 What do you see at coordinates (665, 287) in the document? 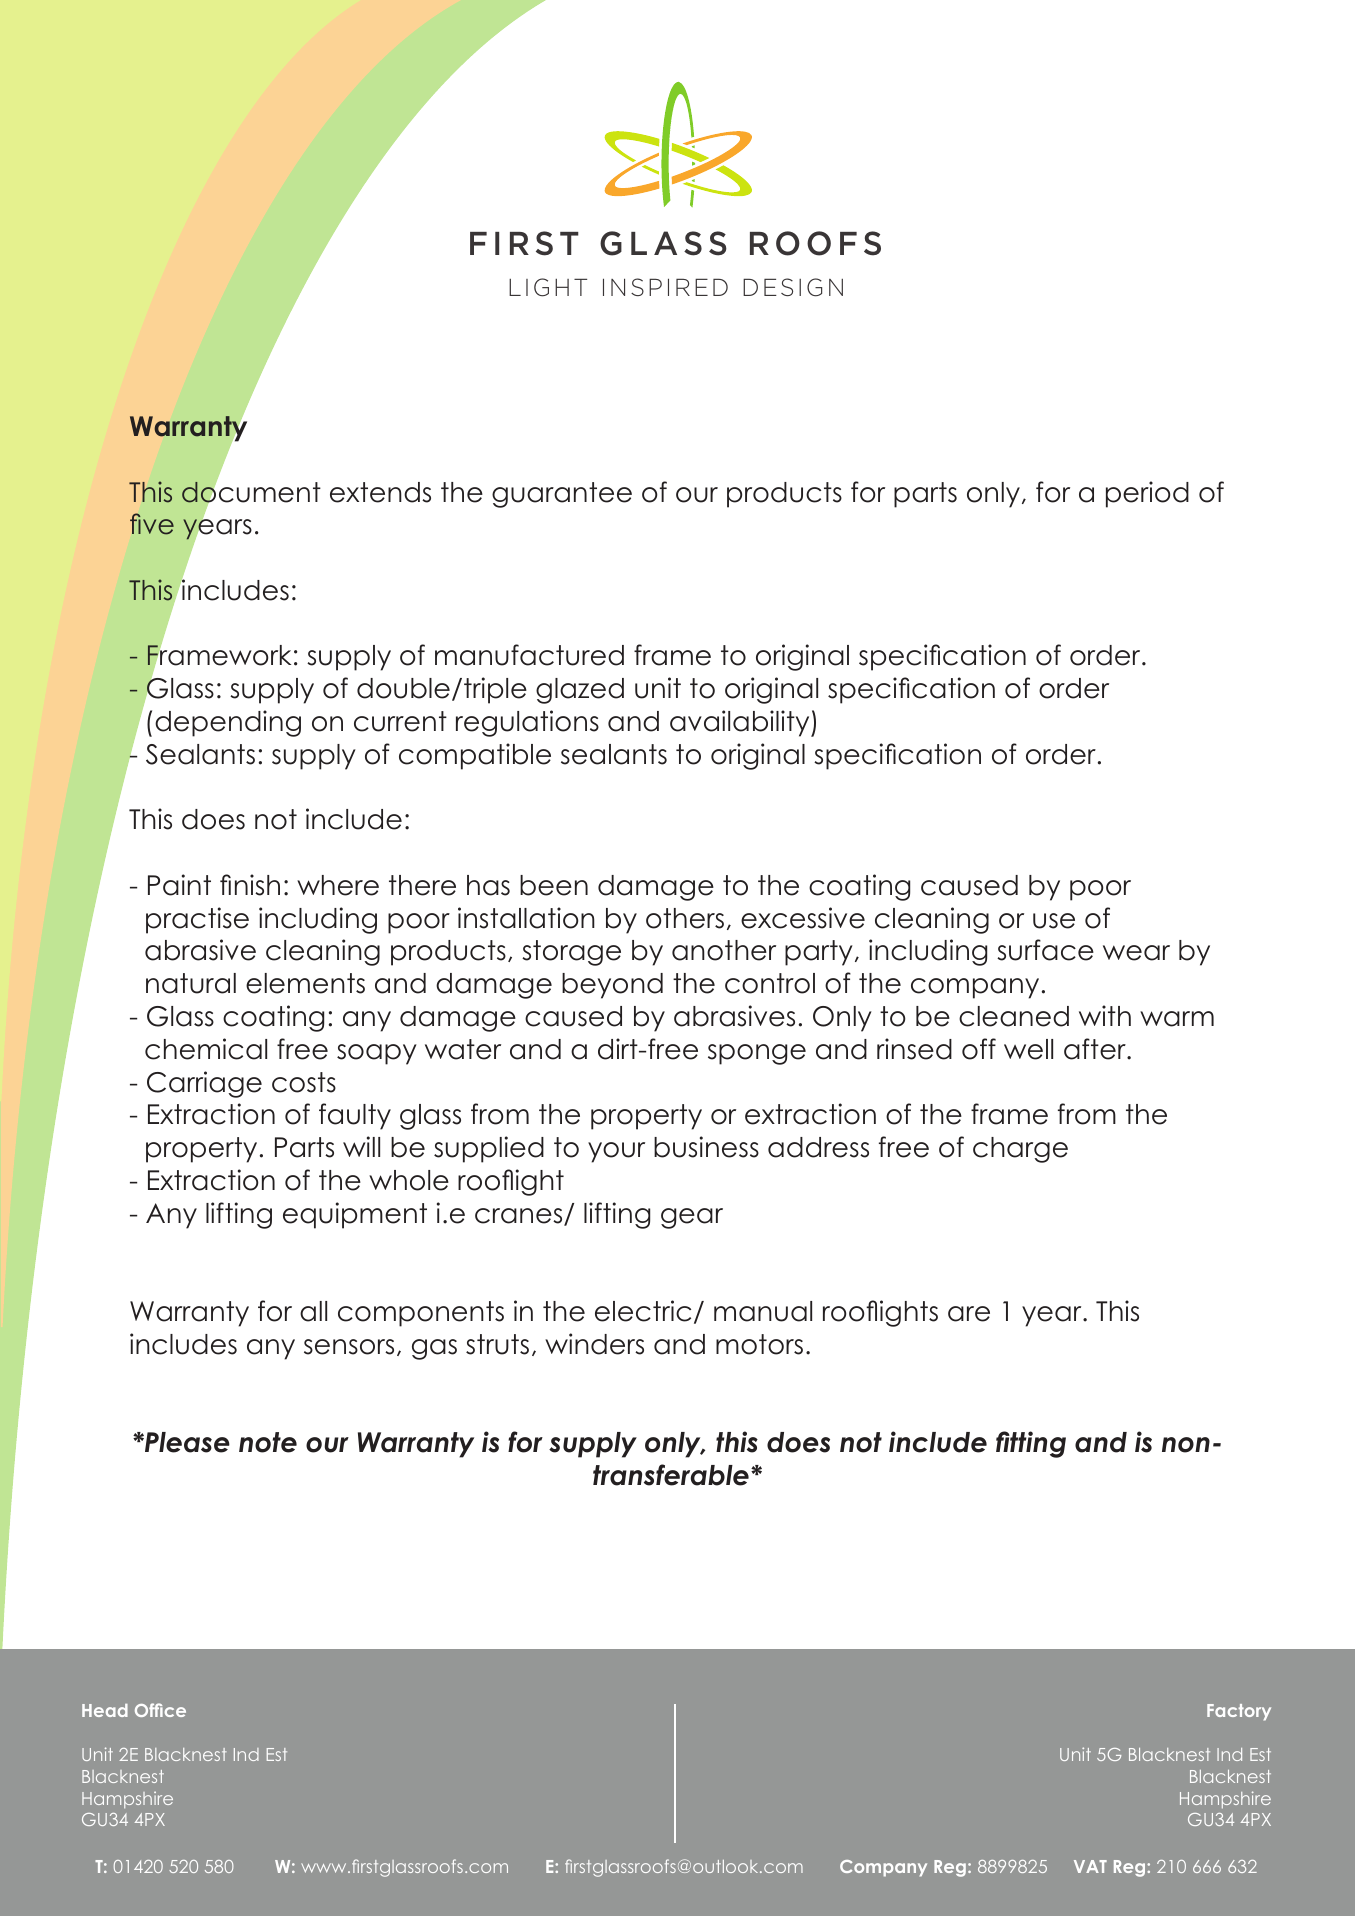
I see `INSPIRED` at bounding box center [665, 287].
